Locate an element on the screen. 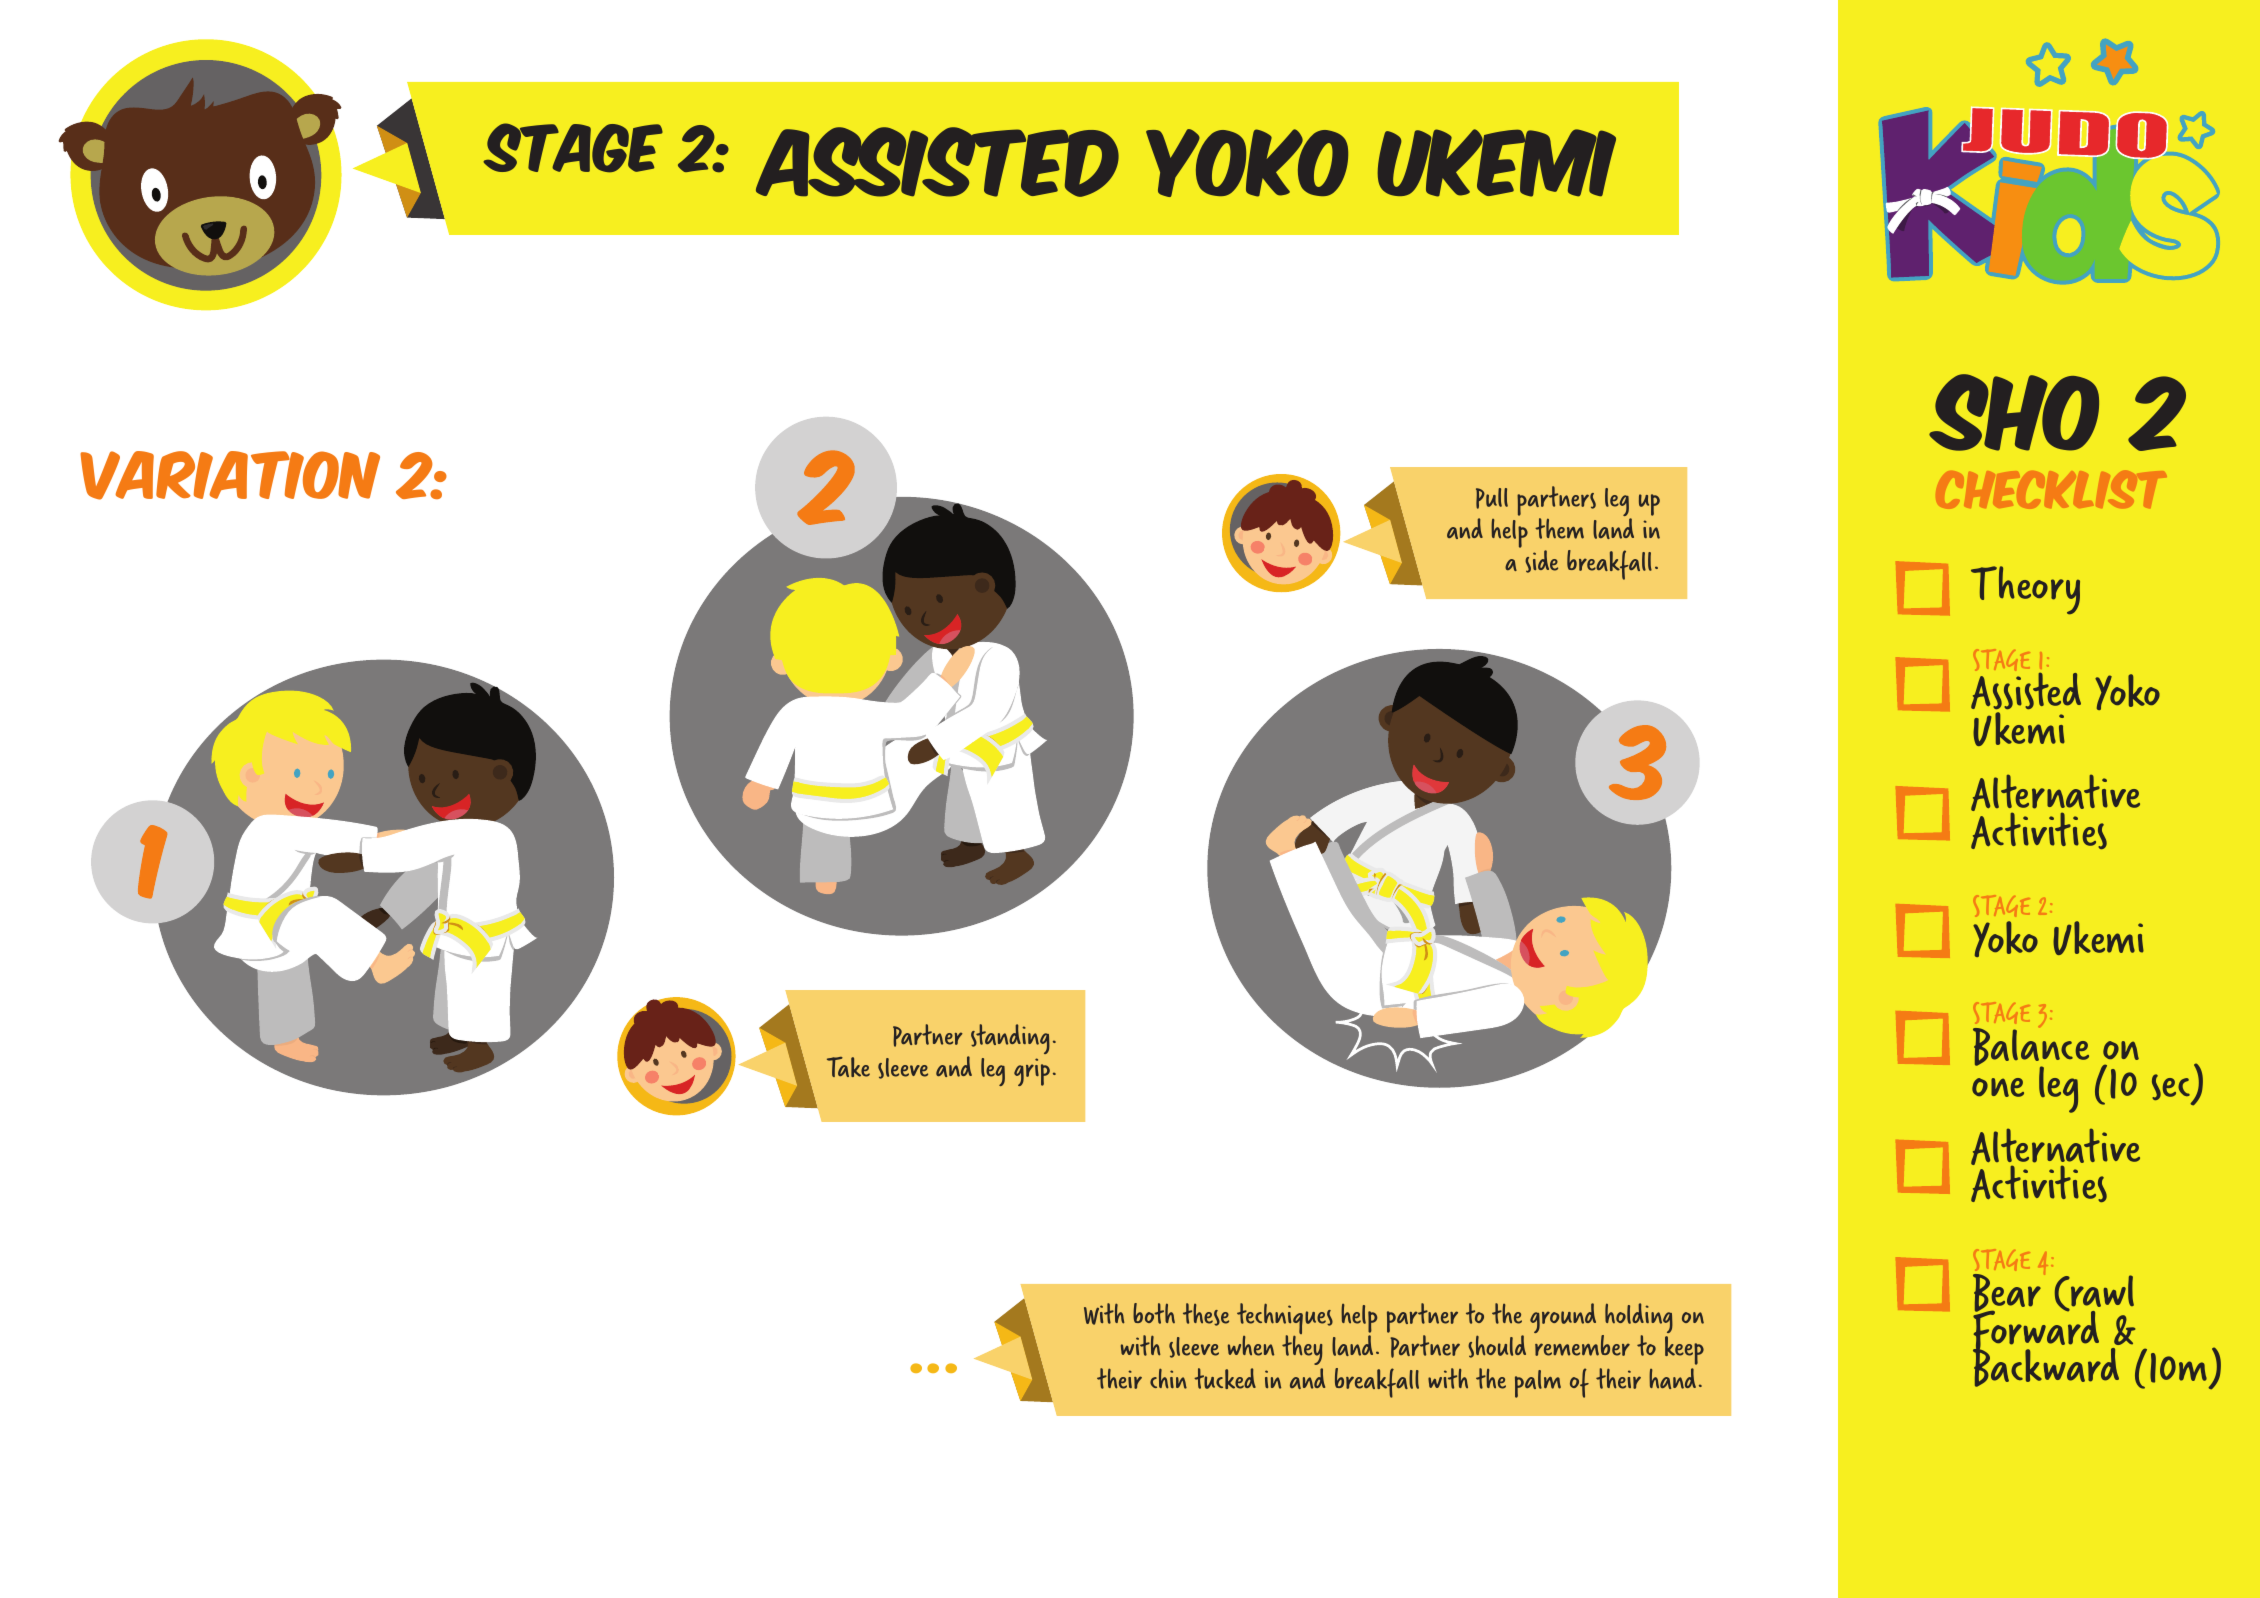 Image resolution: width=2260 pixels, height=1598 pixels. Variation is located at coordinates (230, 475).
